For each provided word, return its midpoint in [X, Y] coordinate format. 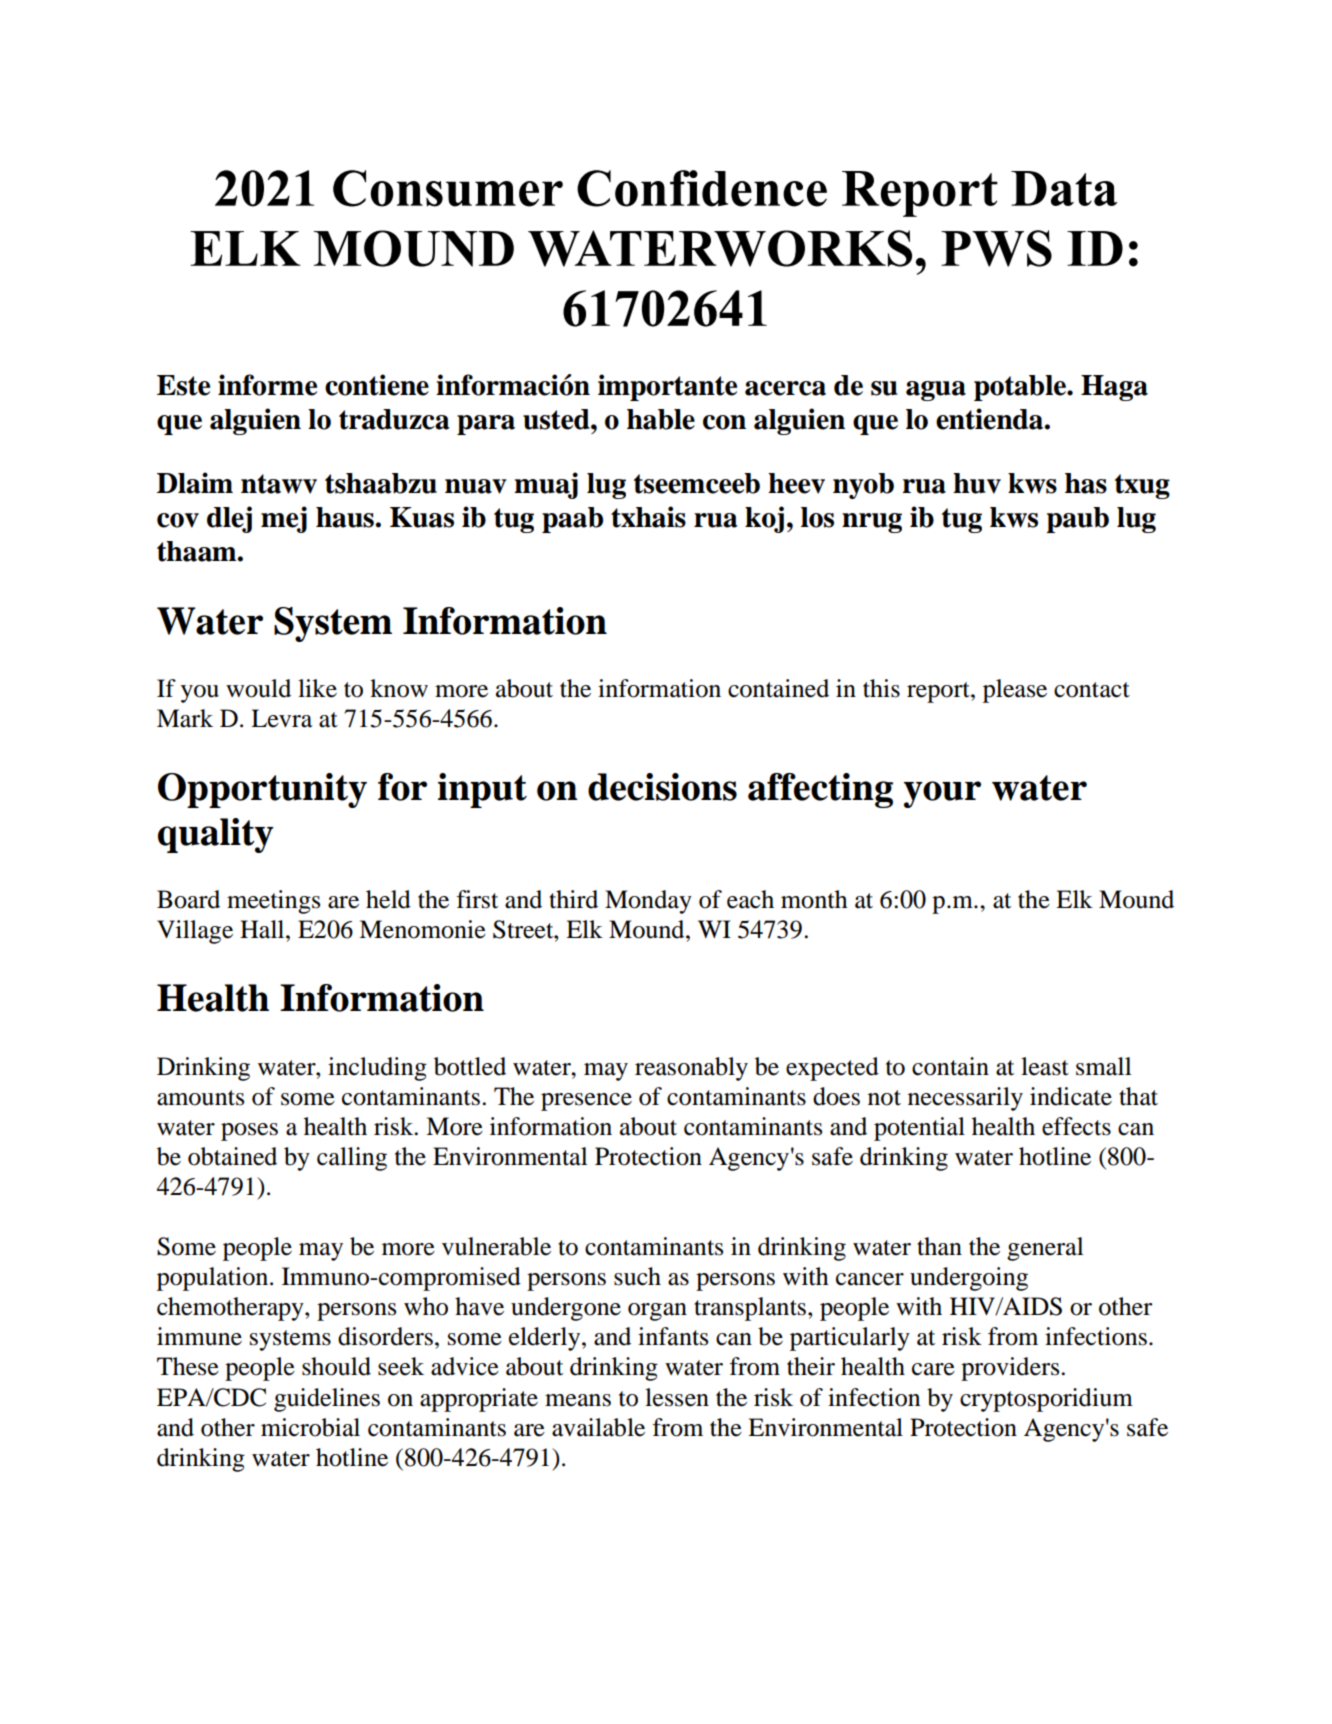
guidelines [327, 1400]
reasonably [691, 1069]
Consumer [448, 188]
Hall [263, 929]
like [317, 688]
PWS [996, 248]
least [1045, 1066]
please [1015, 691]
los [817, 517]
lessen [677, 1397]
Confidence [702, 188]
